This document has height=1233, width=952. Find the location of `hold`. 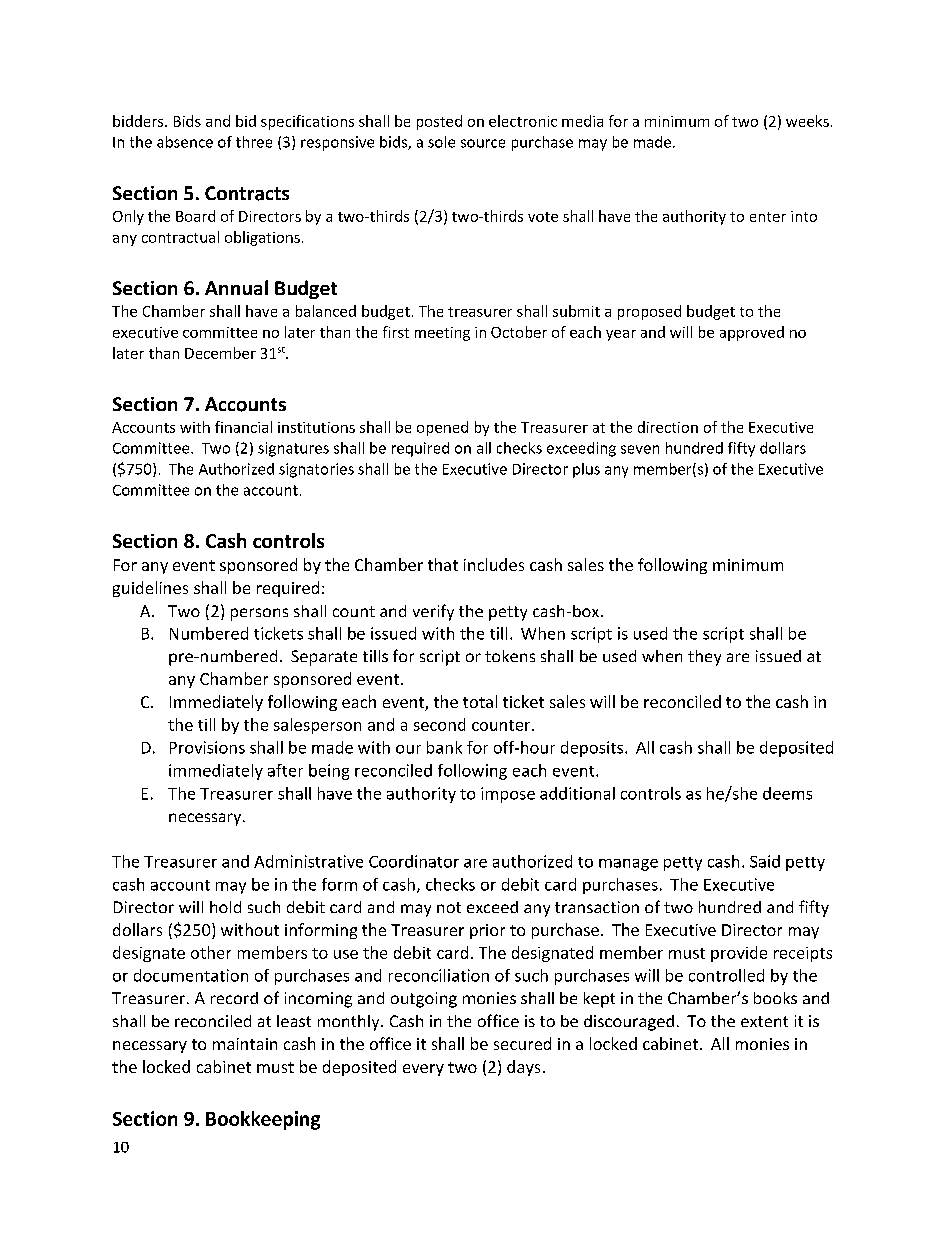

hold is located at coordinates (225, 907).
